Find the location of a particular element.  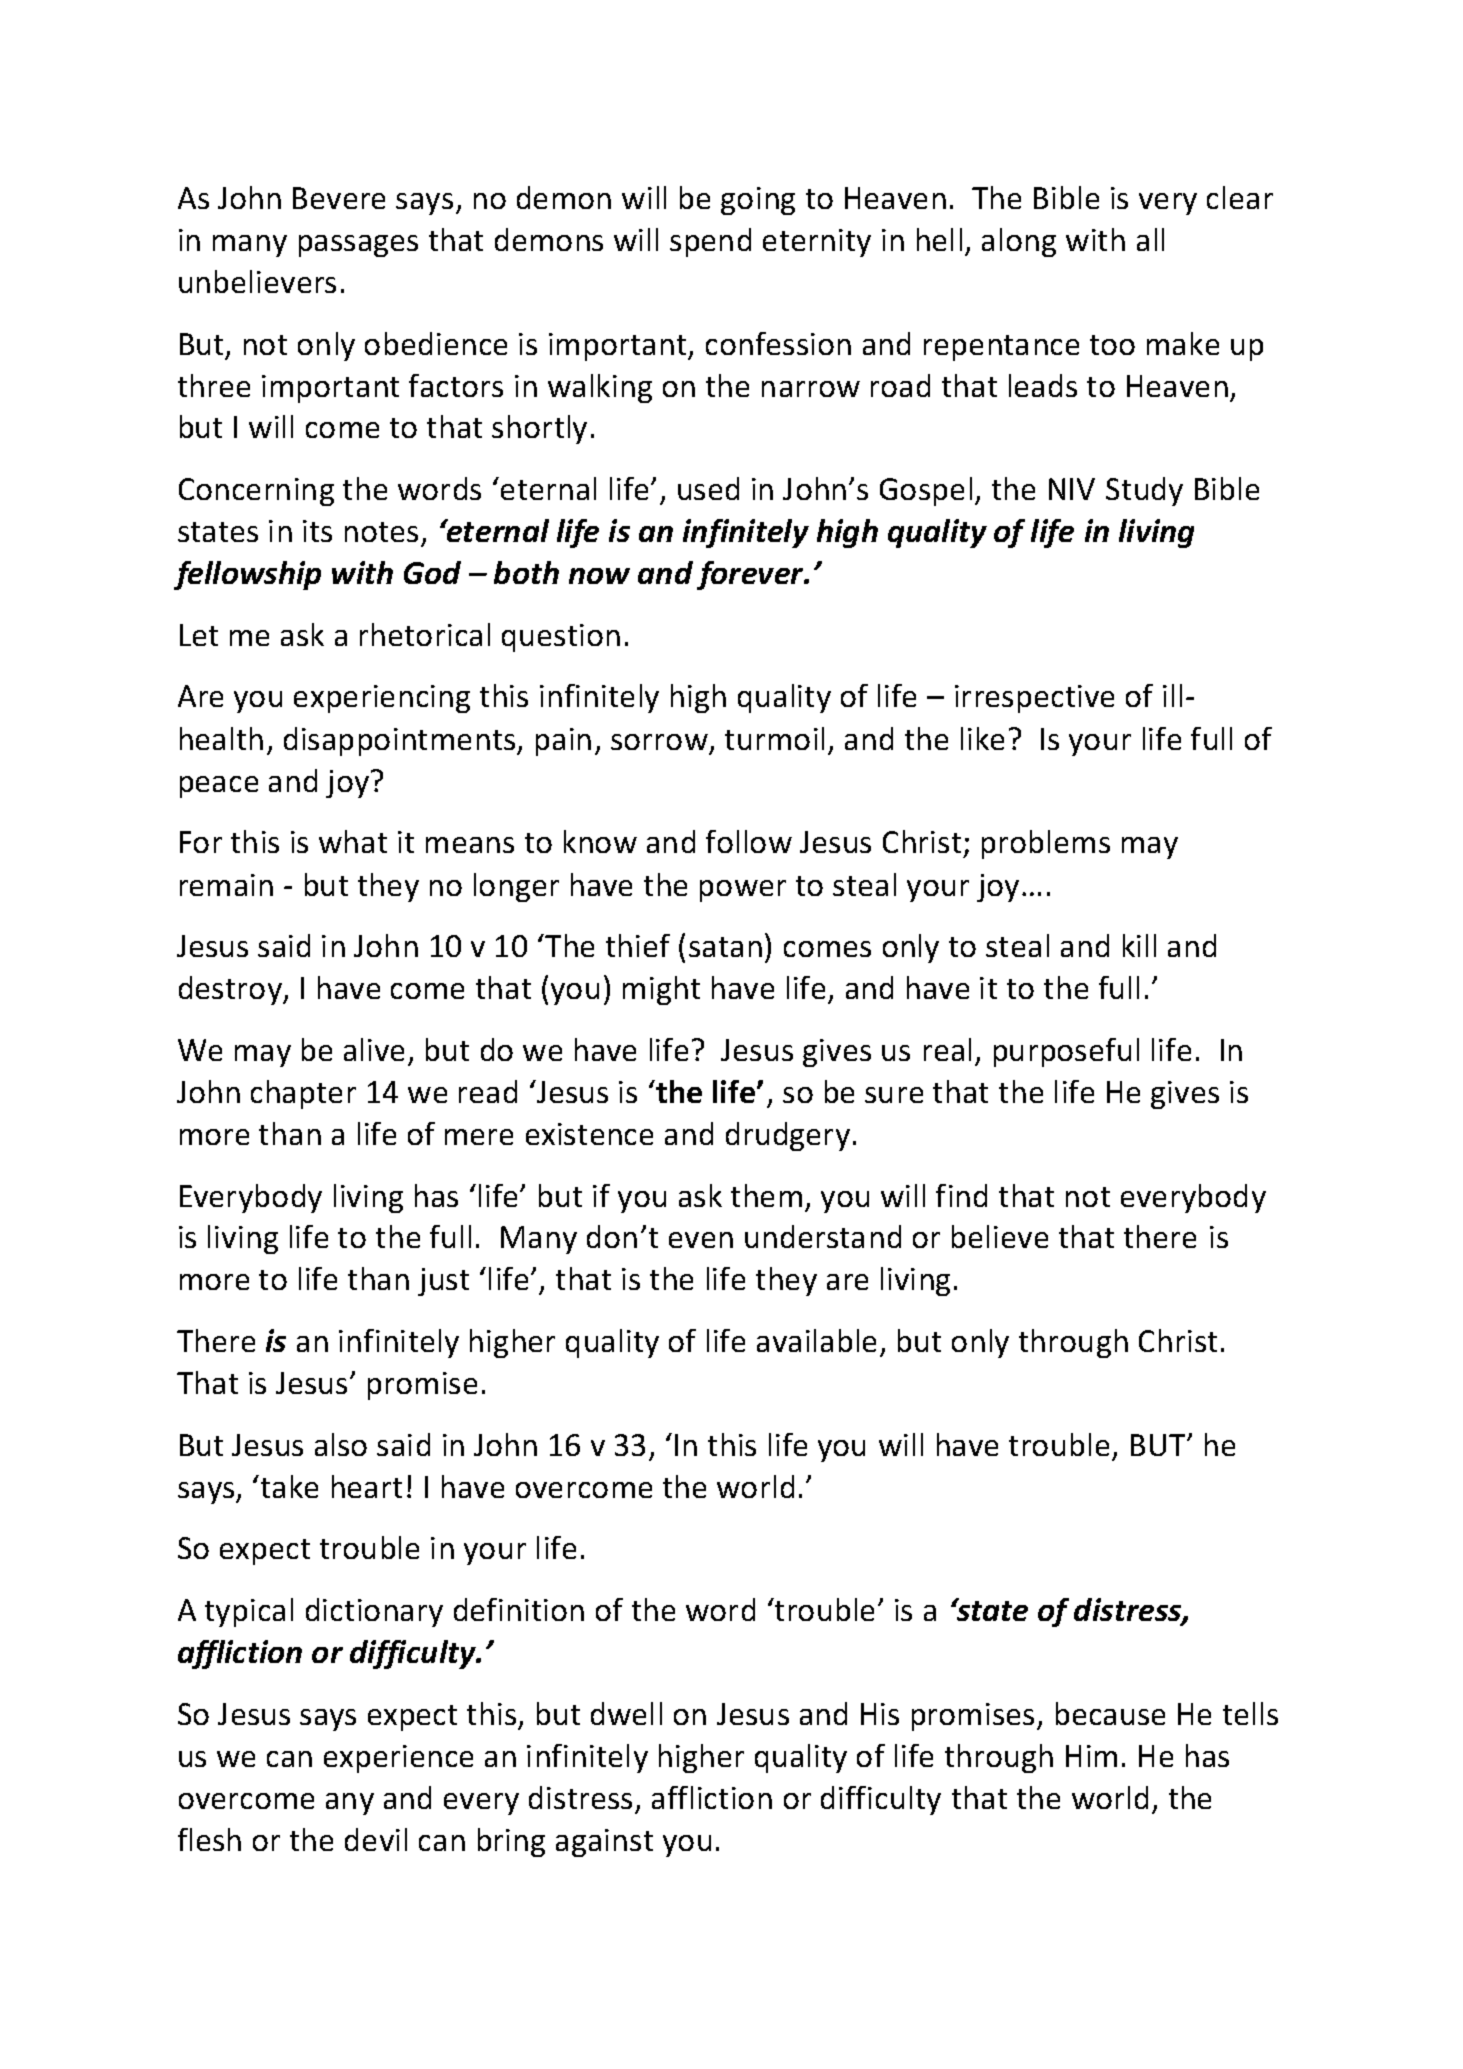

Him is located at coordinates (1091, 1756).
